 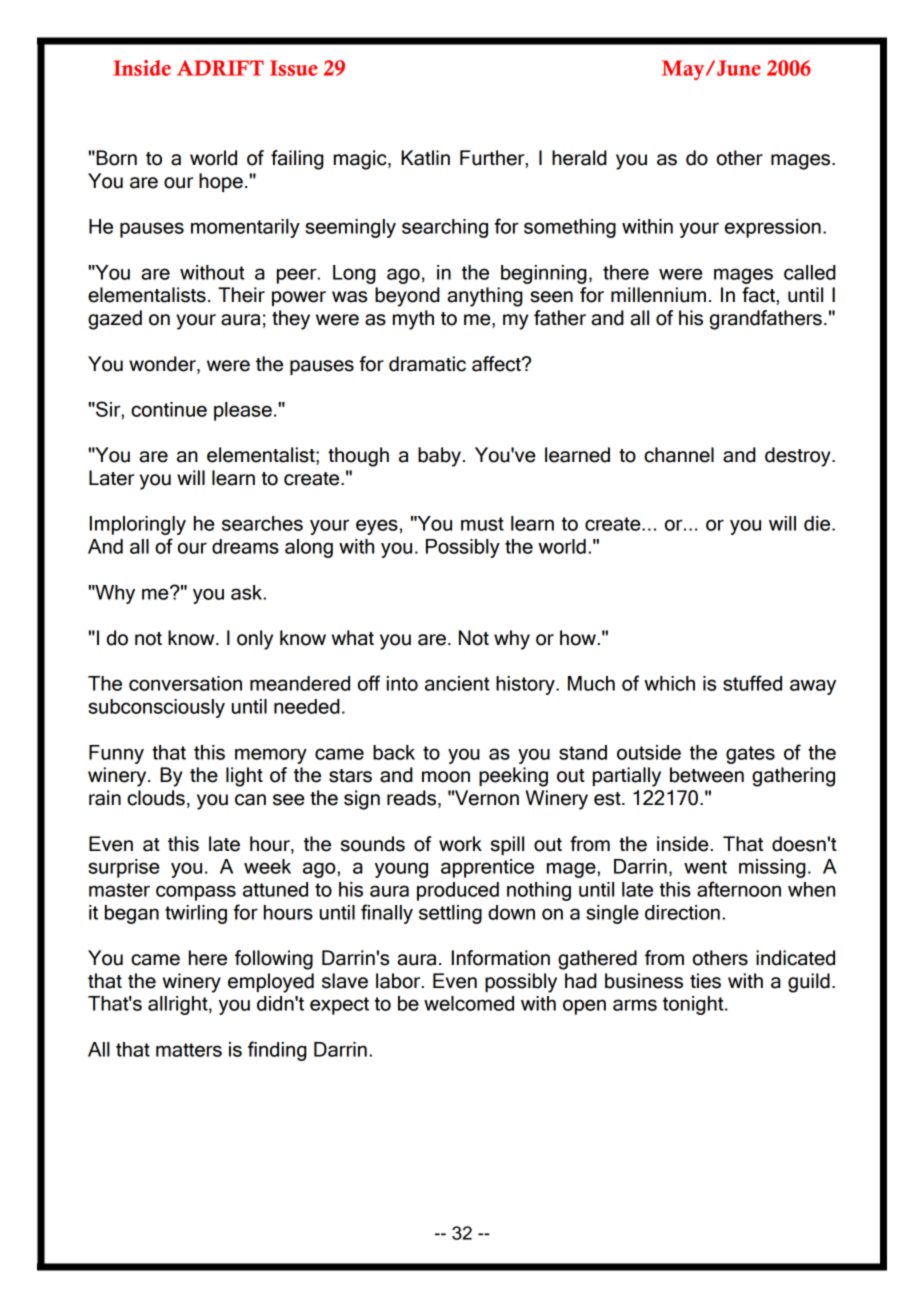 I want to click on clouds, so click(x=156, y=798).
